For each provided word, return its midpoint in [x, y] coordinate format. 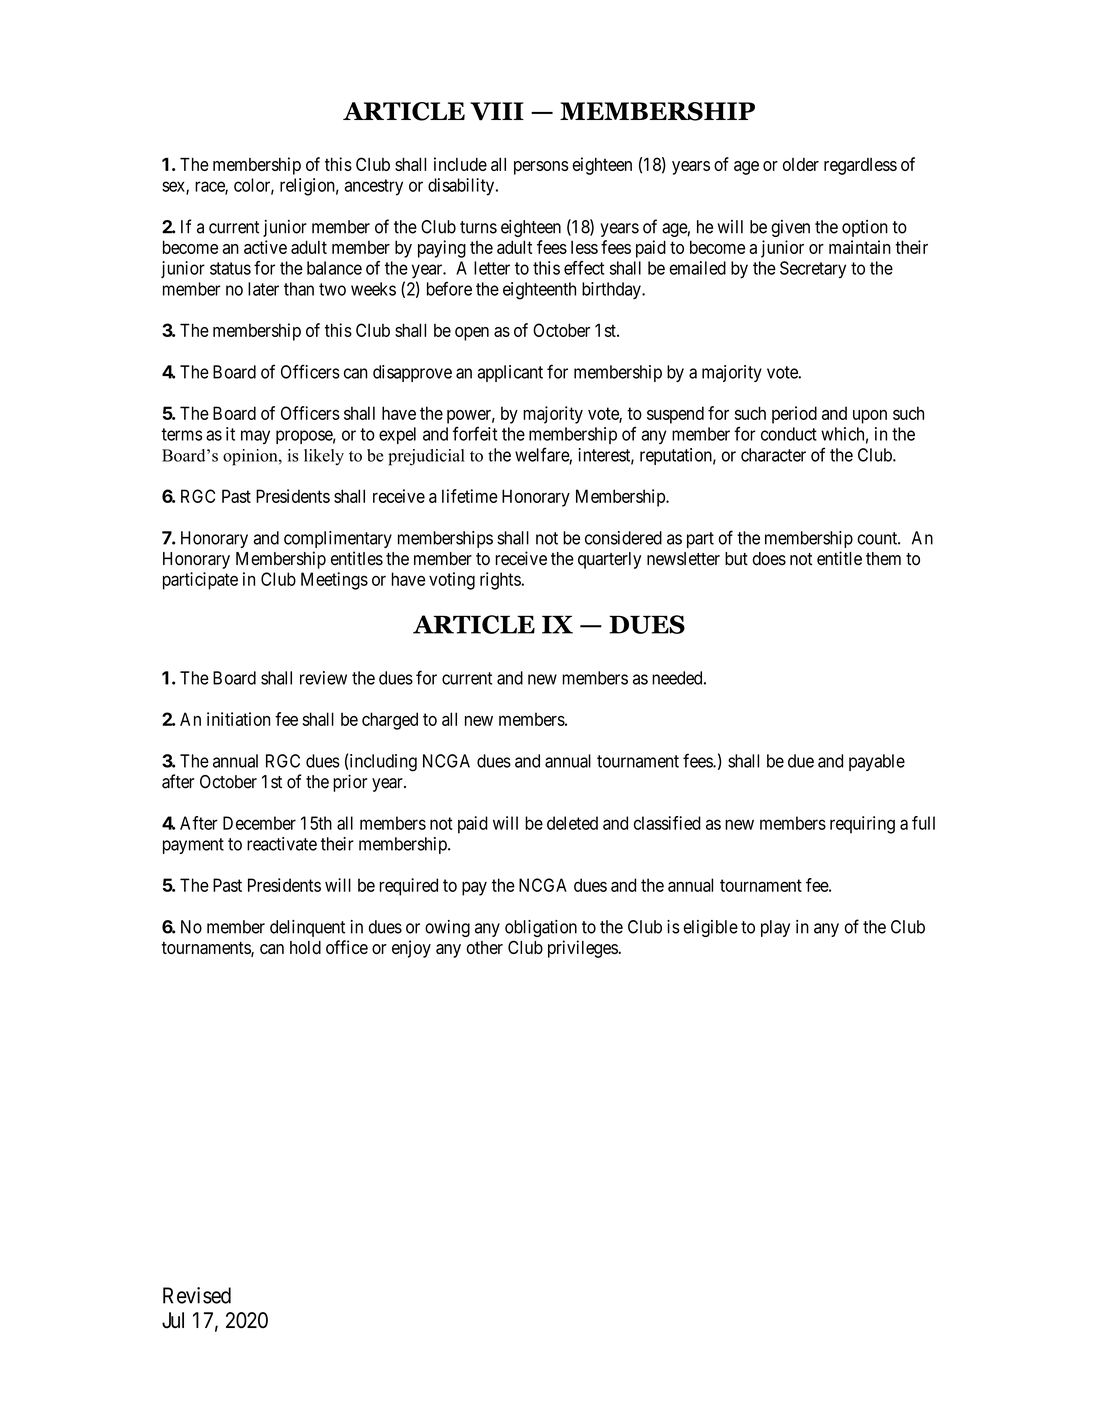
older [801, 164]
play [775, 928]
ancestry [374, 187]
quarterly [609, 560]
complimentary [338, 539]
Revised [197, 1295]
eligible [710, 928]
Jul [173, 1320]
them [883, 559]
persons [541, 168]
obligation [541, 928]
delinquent [307, 928]
